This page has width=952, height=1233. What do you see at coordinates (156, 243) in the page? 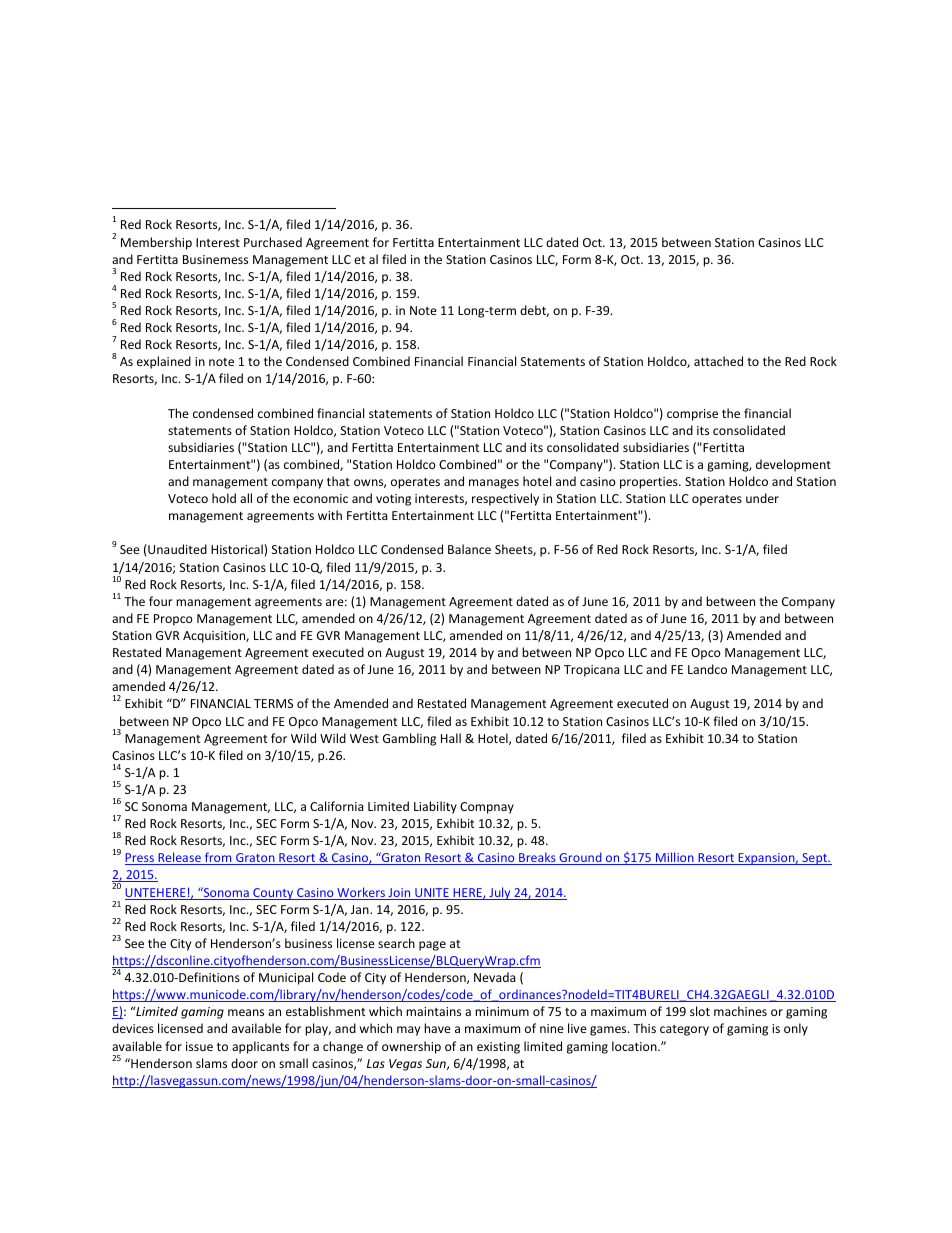
I see `Membership` at bounding box center [156, 243].
